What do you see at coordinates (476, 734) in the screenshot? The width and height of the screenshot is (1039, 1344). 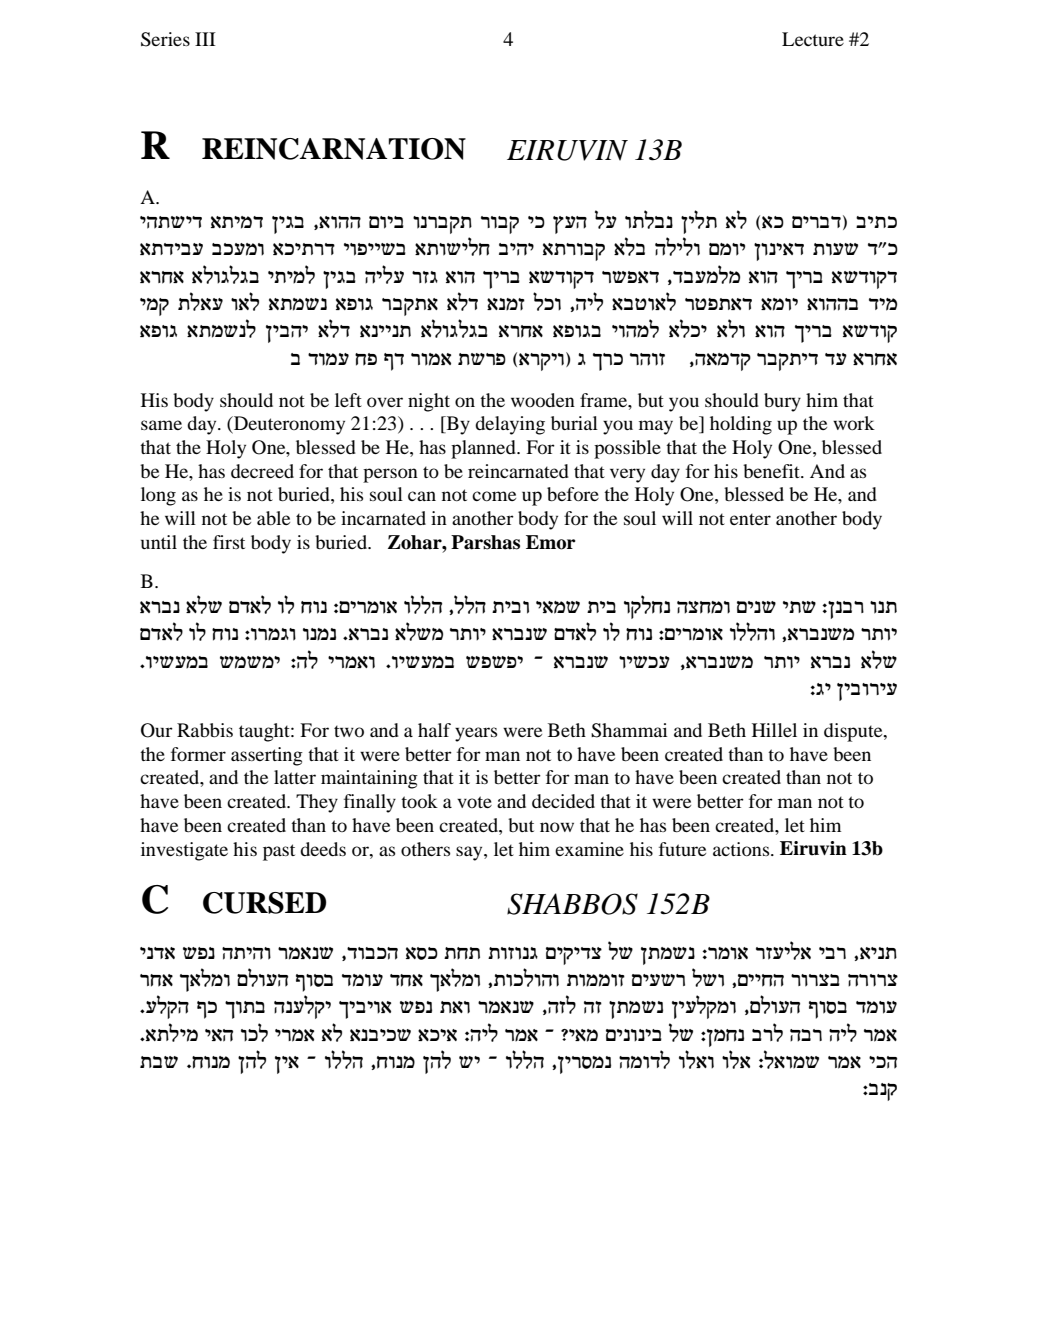 I see `years` at bounding box center [476, 734].
